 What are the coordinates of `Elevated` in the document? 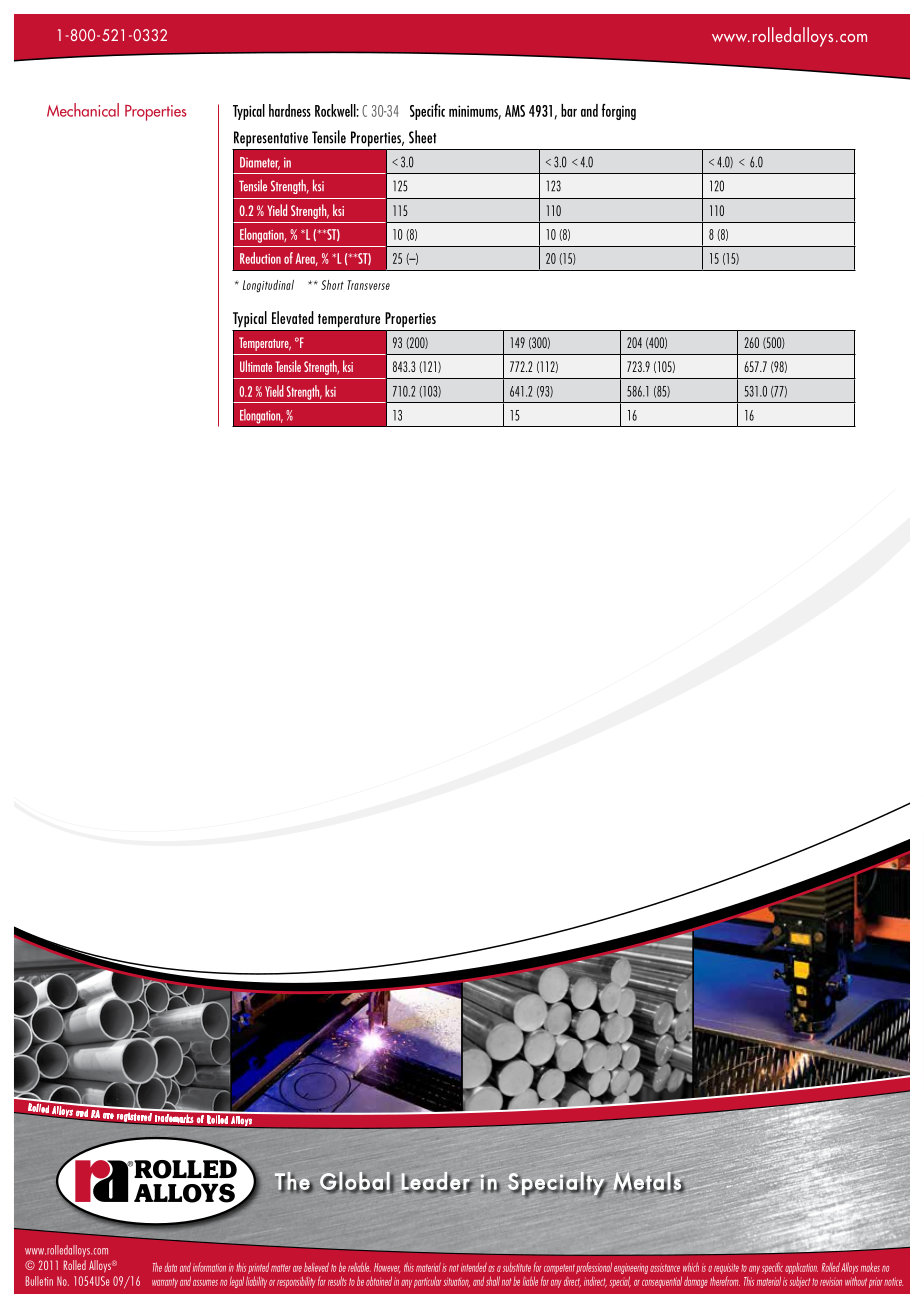 It's located at (293, 317).
